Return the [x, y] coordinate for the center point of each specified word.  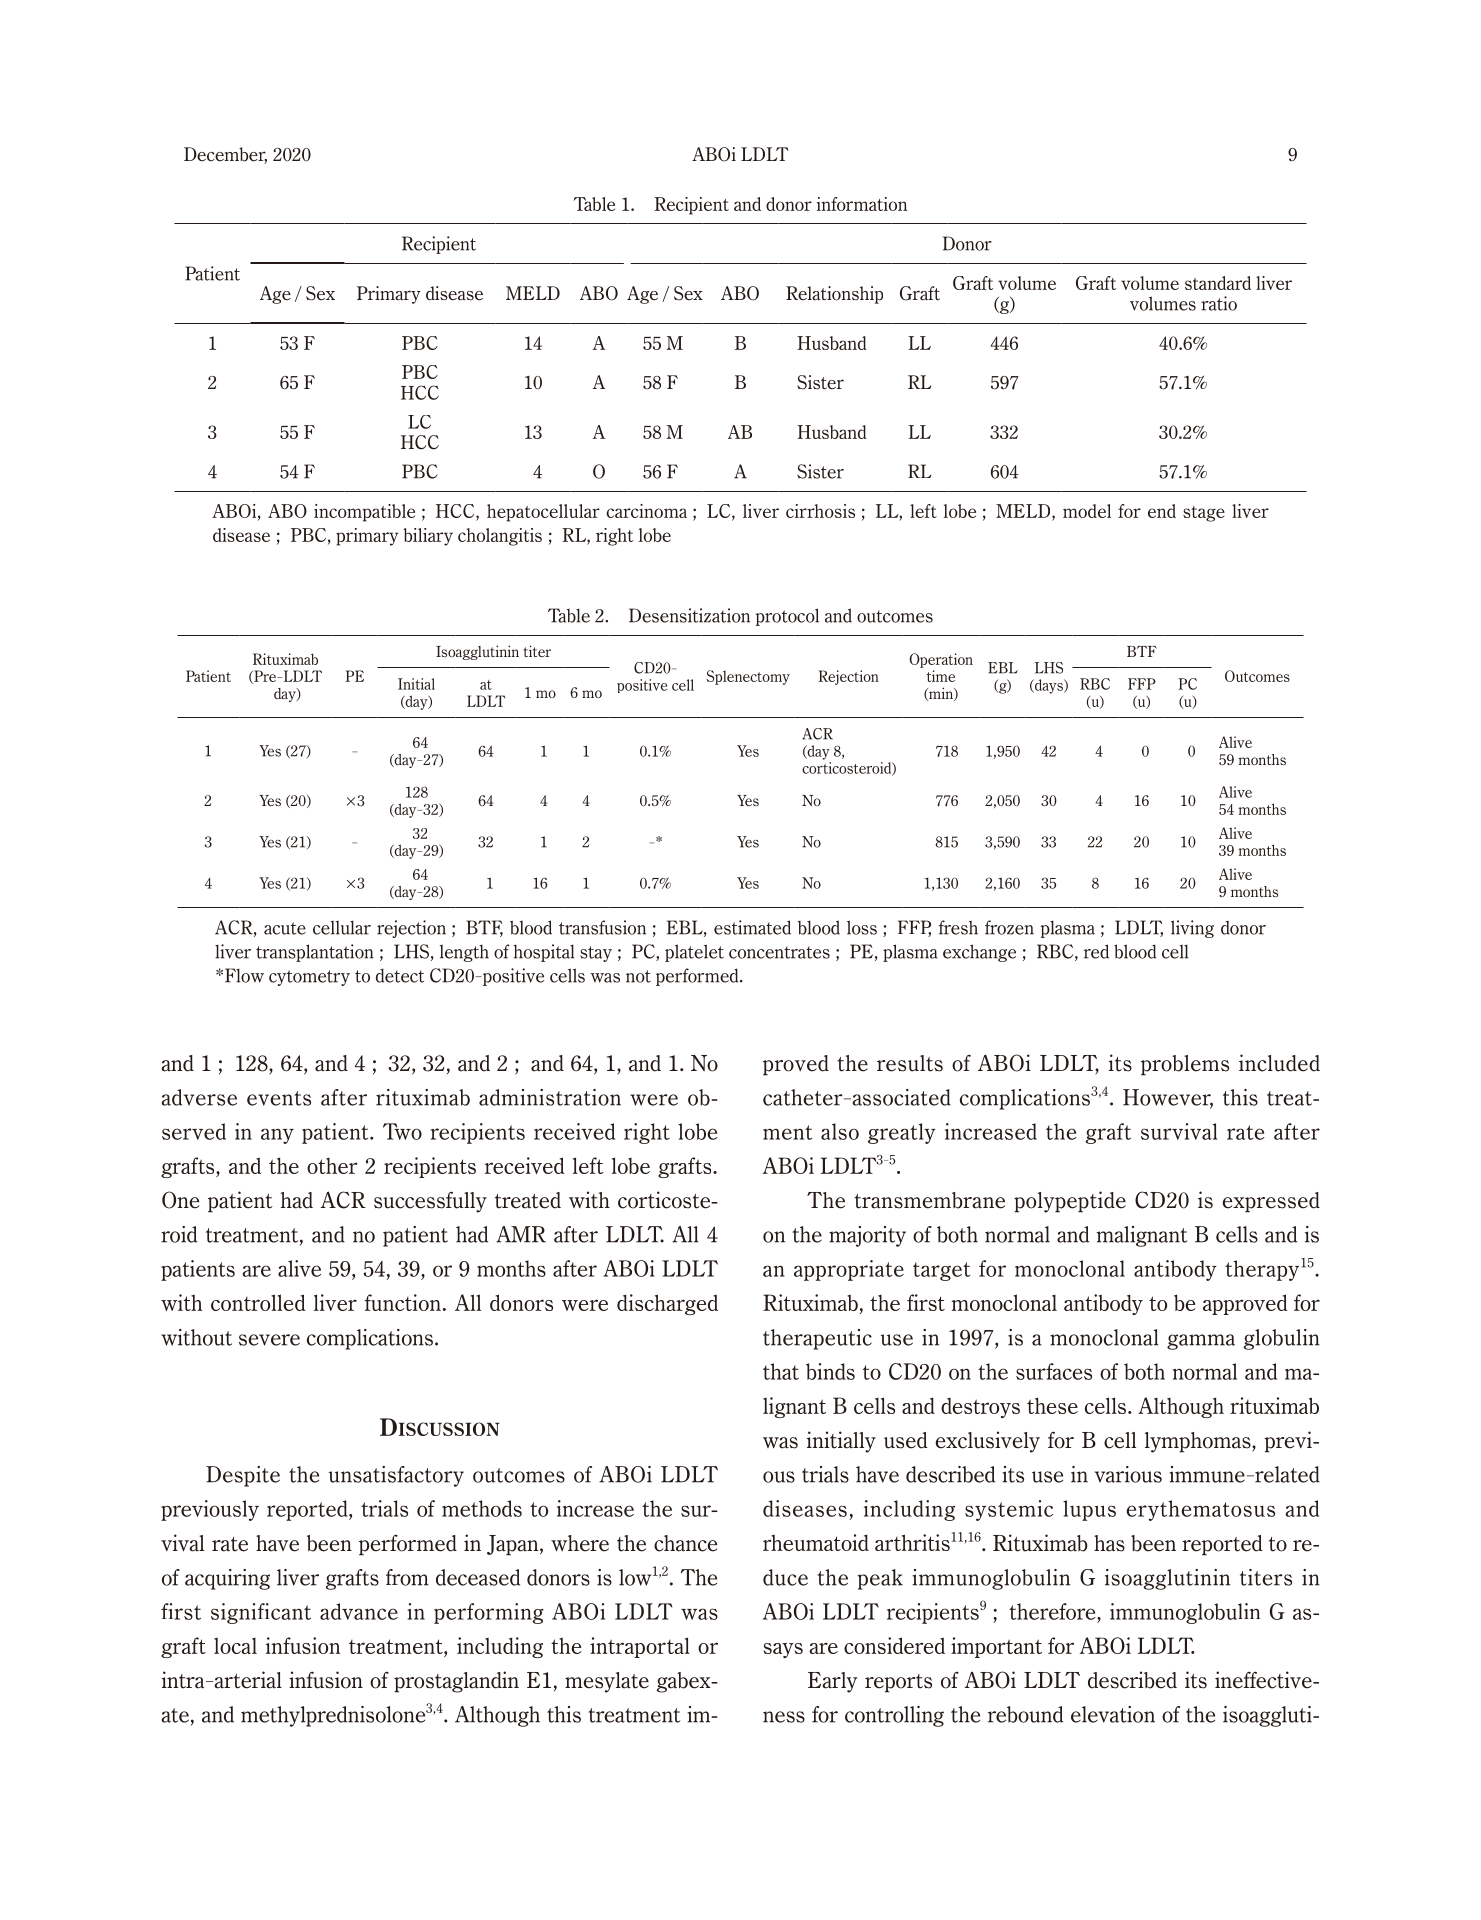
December [225, 155]
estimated [752, 927]
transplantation [315, 953]
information [862, 204]
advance [359, 1611]
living [1192, 929]
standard [1218, 283]
